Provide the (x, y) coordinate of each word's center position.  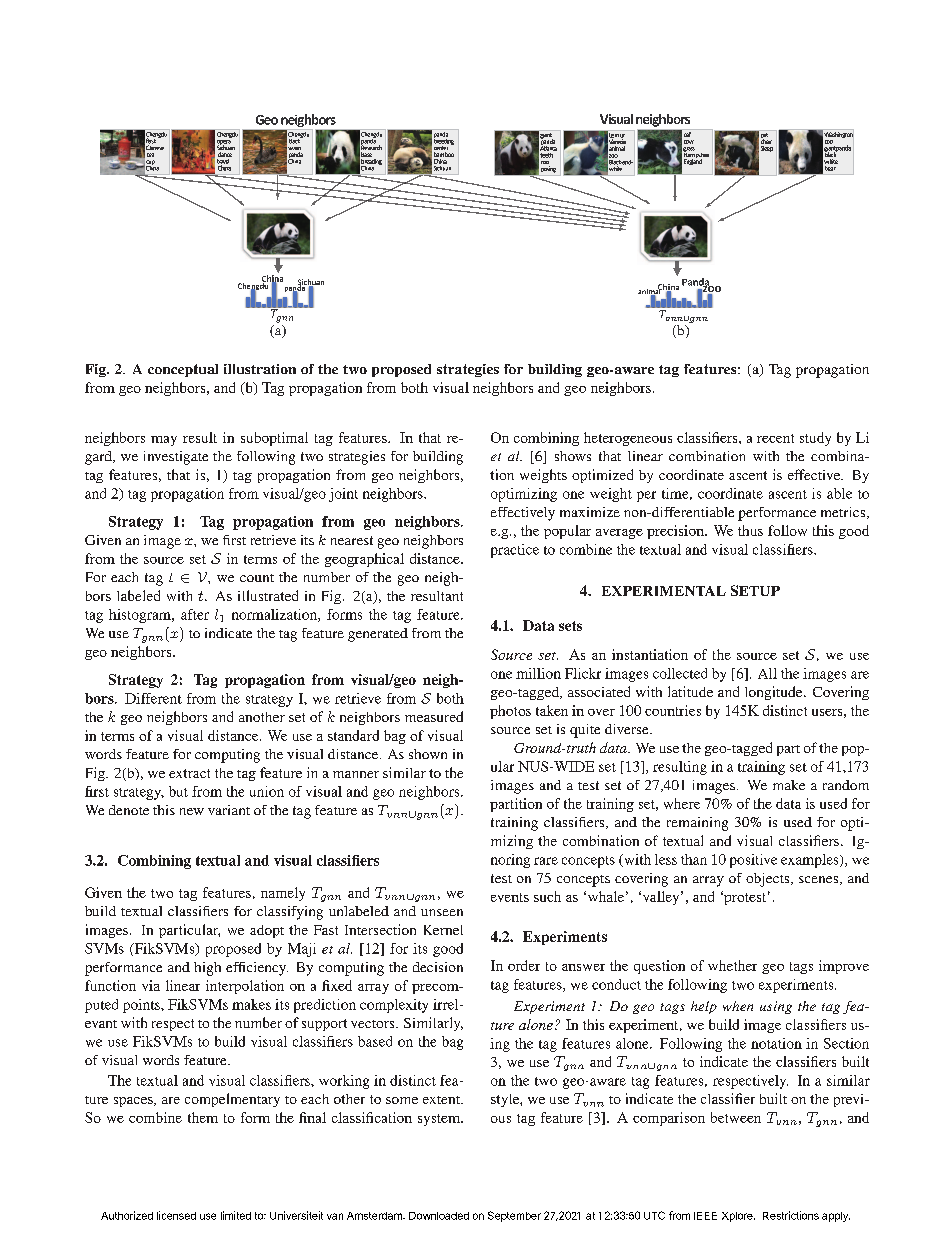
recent (775, 438)
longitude (775, 693)
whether (732, 965)
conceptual (183, 370)
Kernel (443, 930)
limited (236, 1215)
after (195, 614)
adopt (267, 931)
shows (573, 456)
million (538, 673)
